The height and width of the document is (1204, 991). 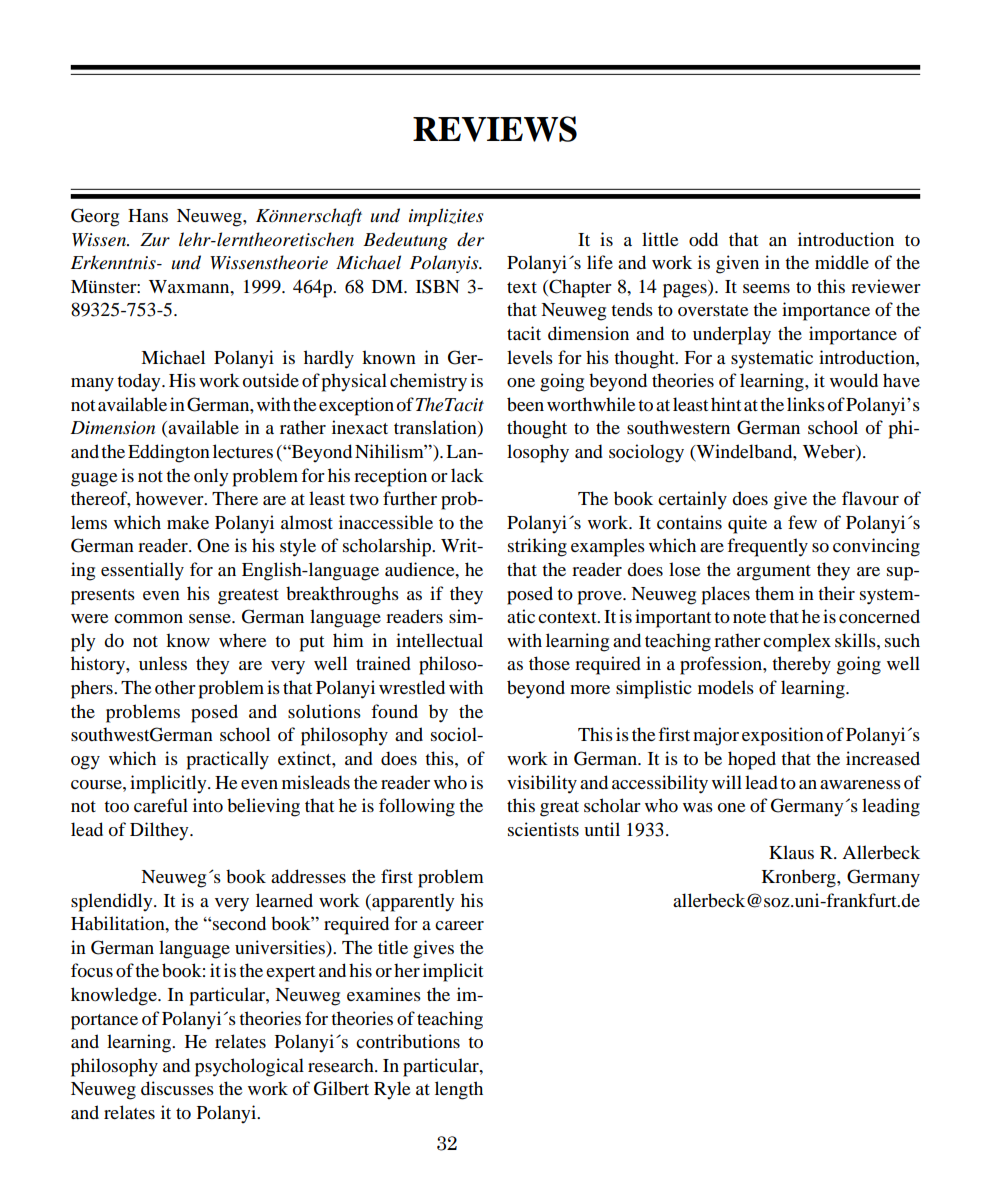 What do you see at coordinates (177, 1088) in the document?
I see `discusses` at bounding box center [177, 1088].
